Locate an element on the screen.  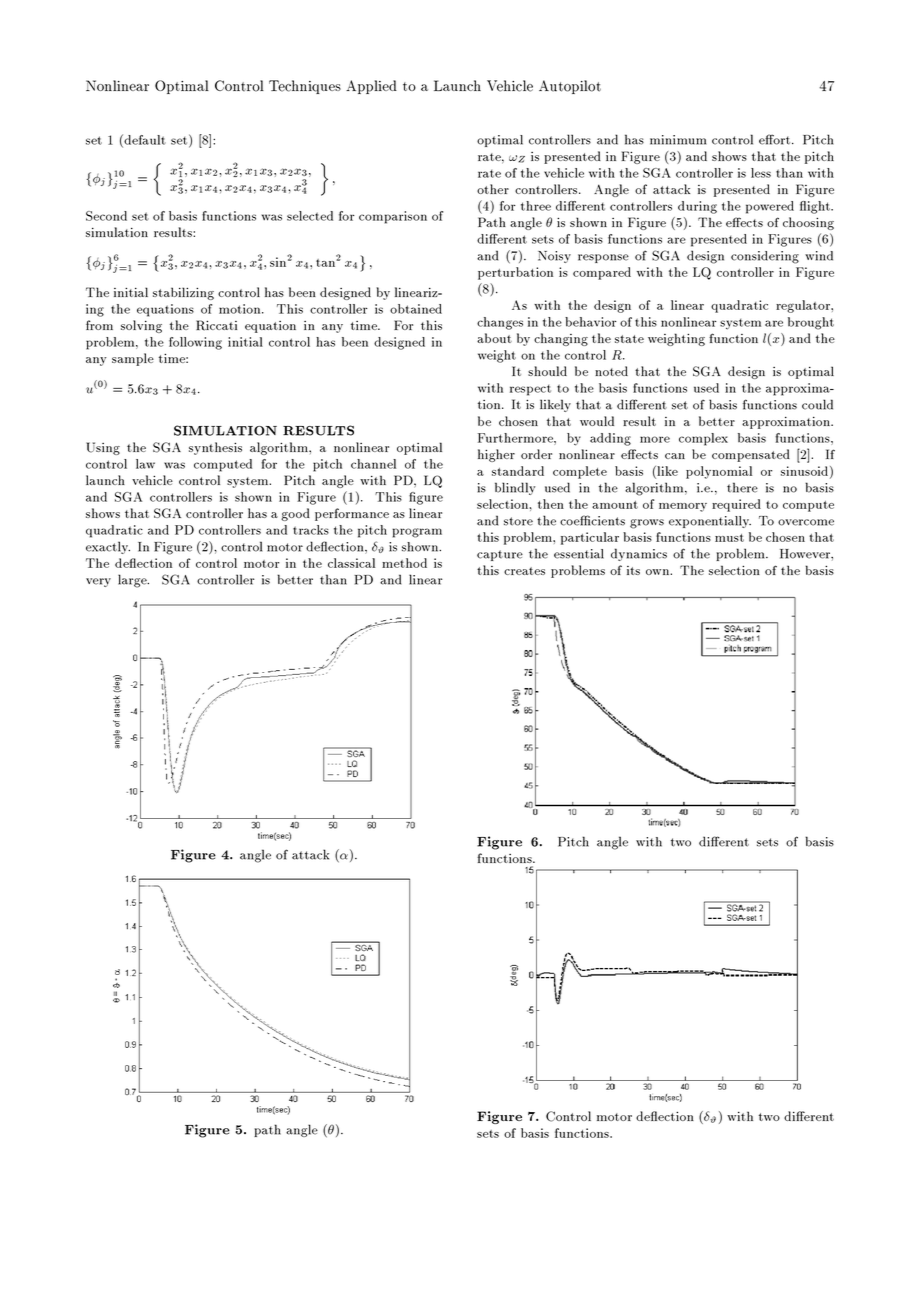
following is located at coordinates (195, 343).
